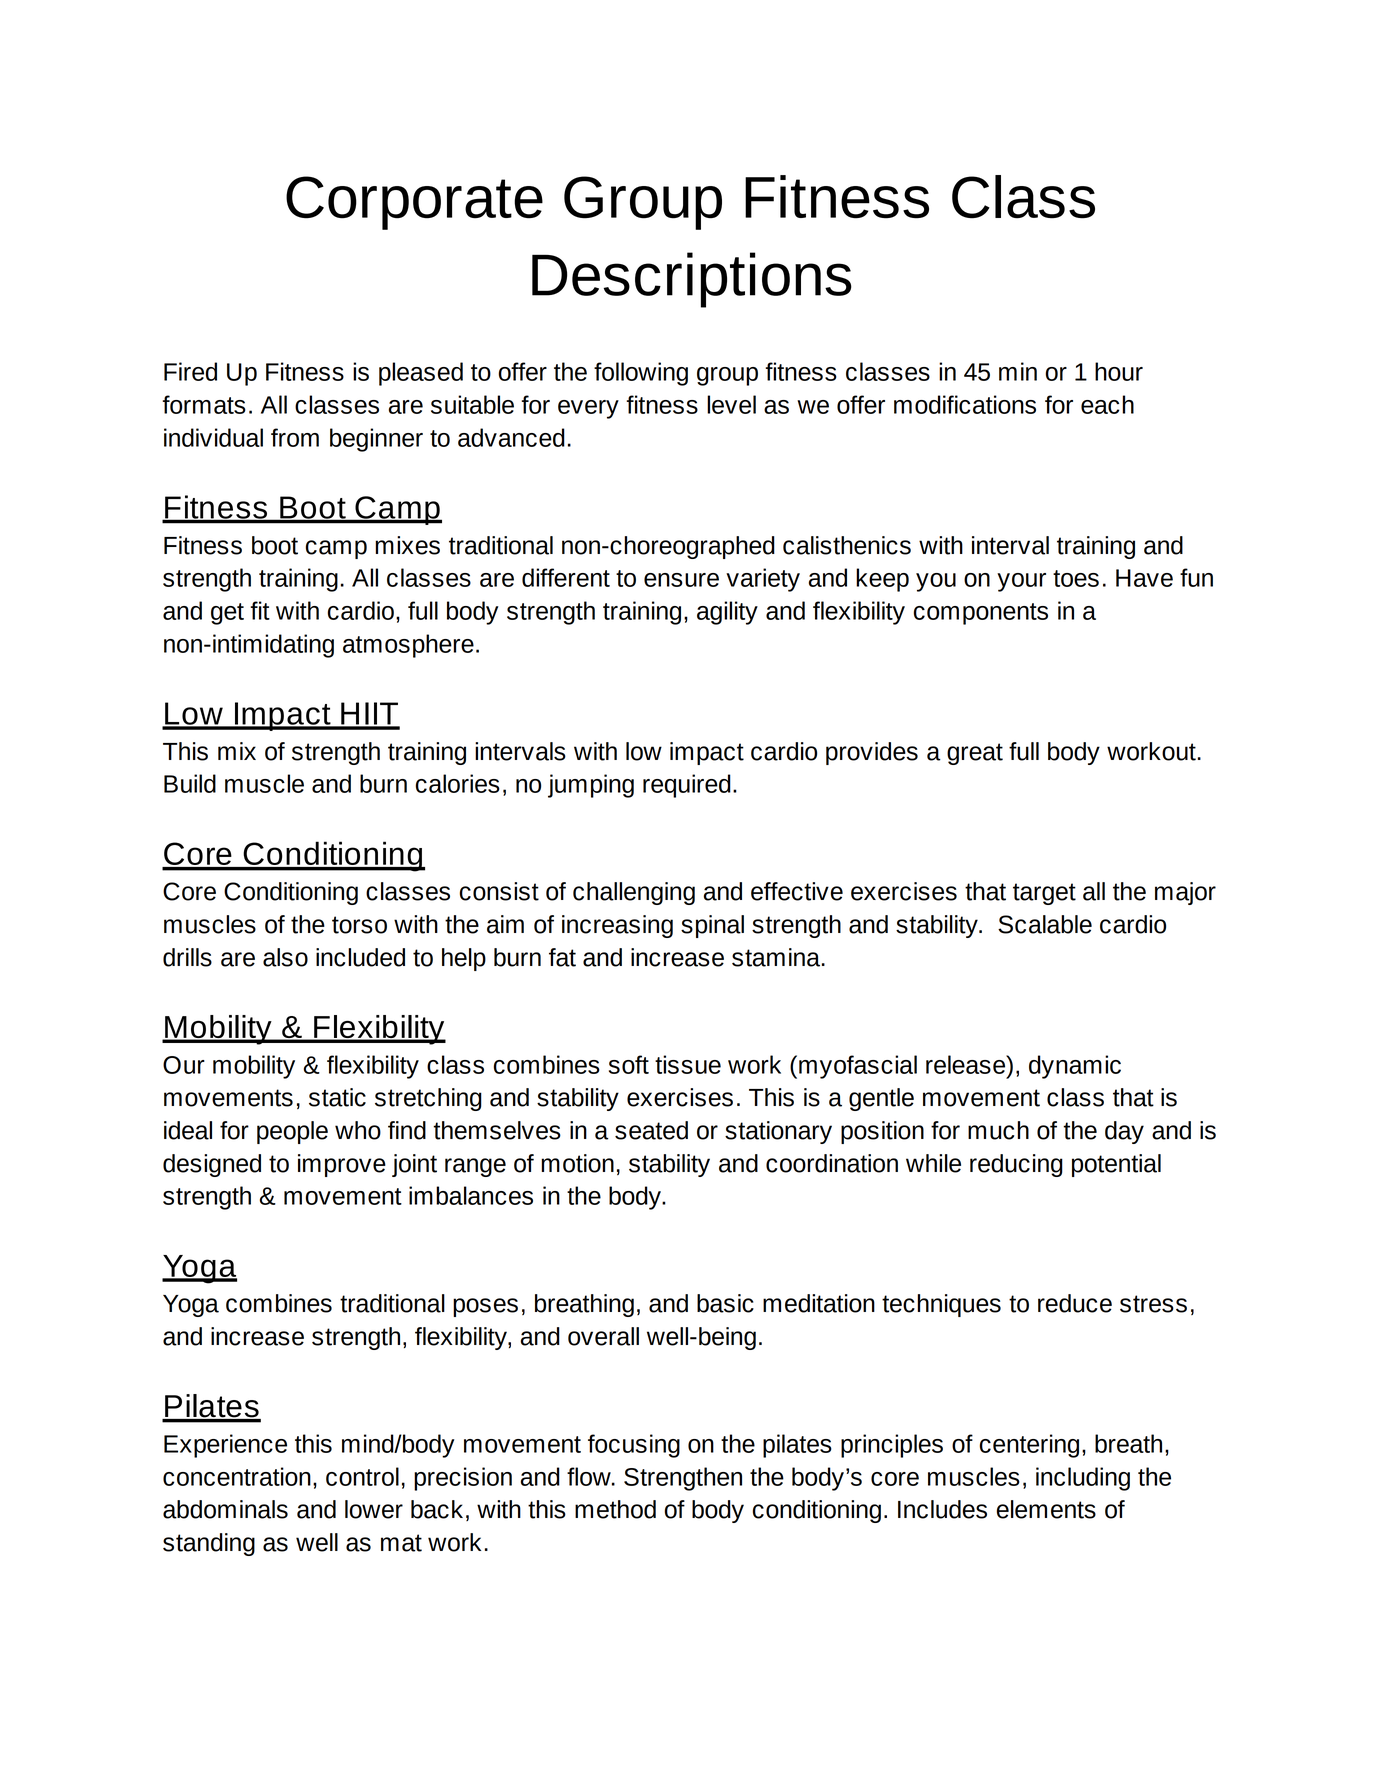 The image size is (1382, 1788). Describe the element at coordinates (1119, 371) in the document. I see `hour` at that location.
